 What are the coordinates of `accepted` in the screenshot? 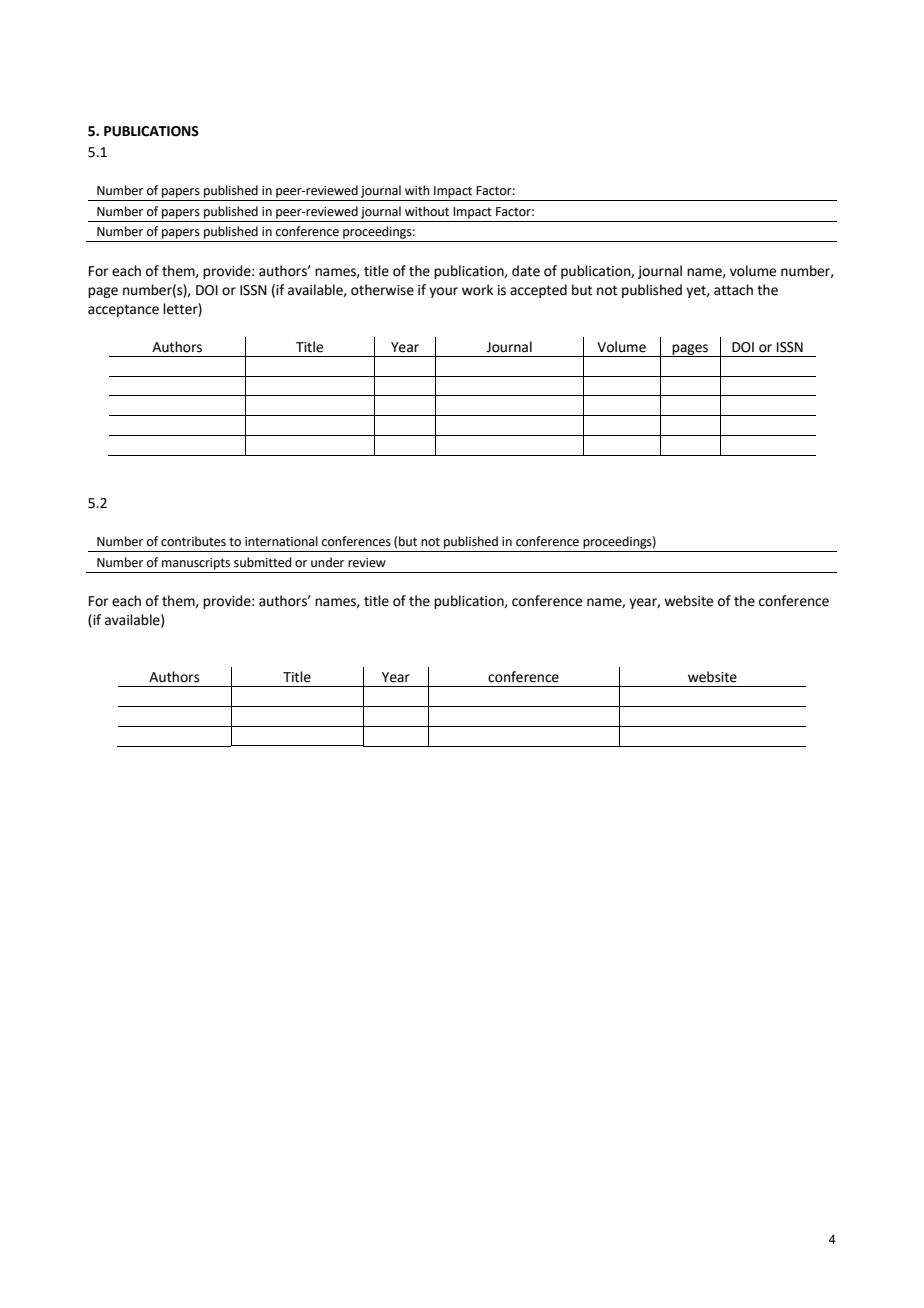 It's located at (538, 291).
